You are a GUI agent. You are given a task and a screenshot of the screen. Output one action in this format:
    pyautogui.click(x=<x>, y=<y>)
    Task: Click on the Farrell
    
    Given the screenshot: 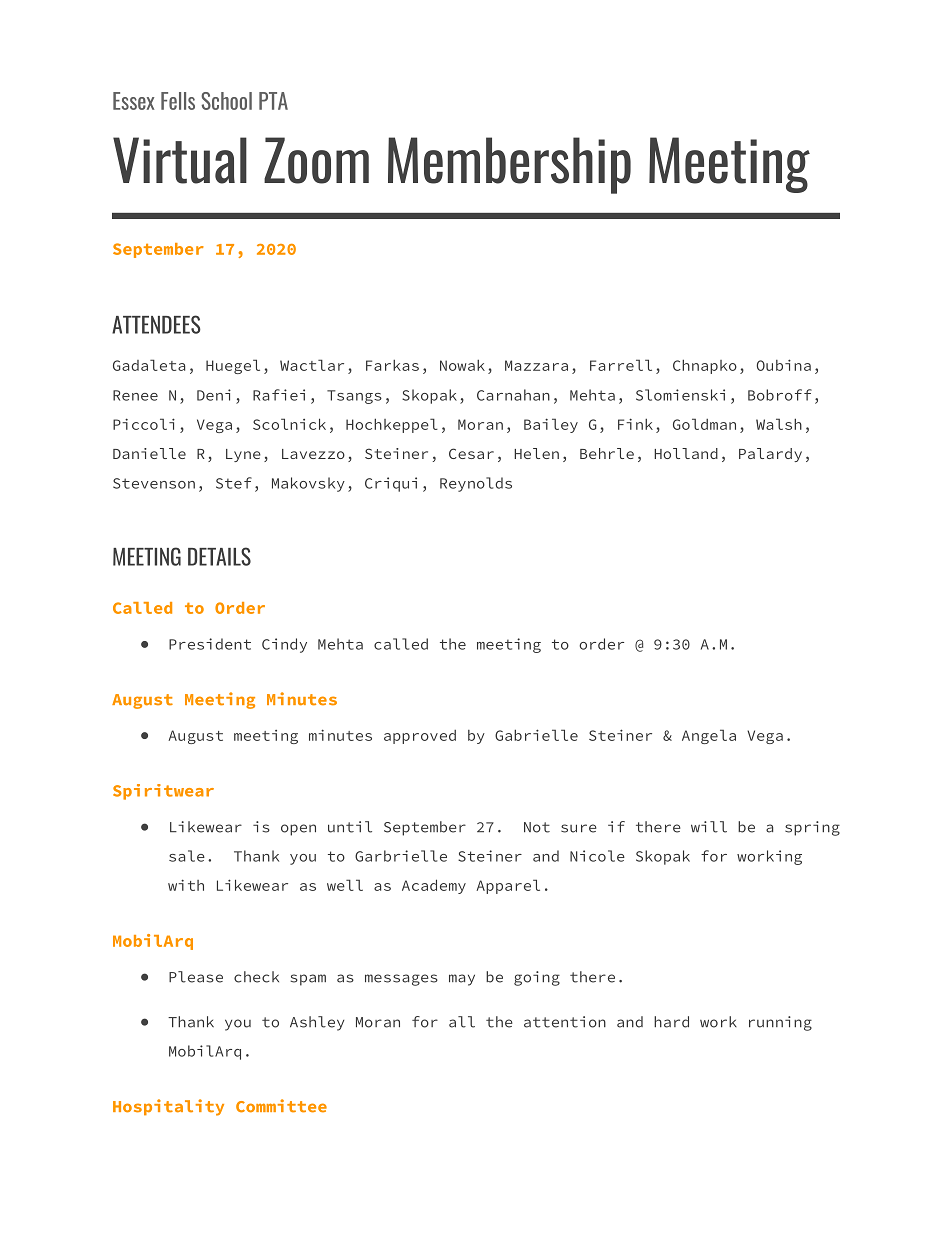 What is the action you would take?
    pyautogui.click(x=621, y=365)
